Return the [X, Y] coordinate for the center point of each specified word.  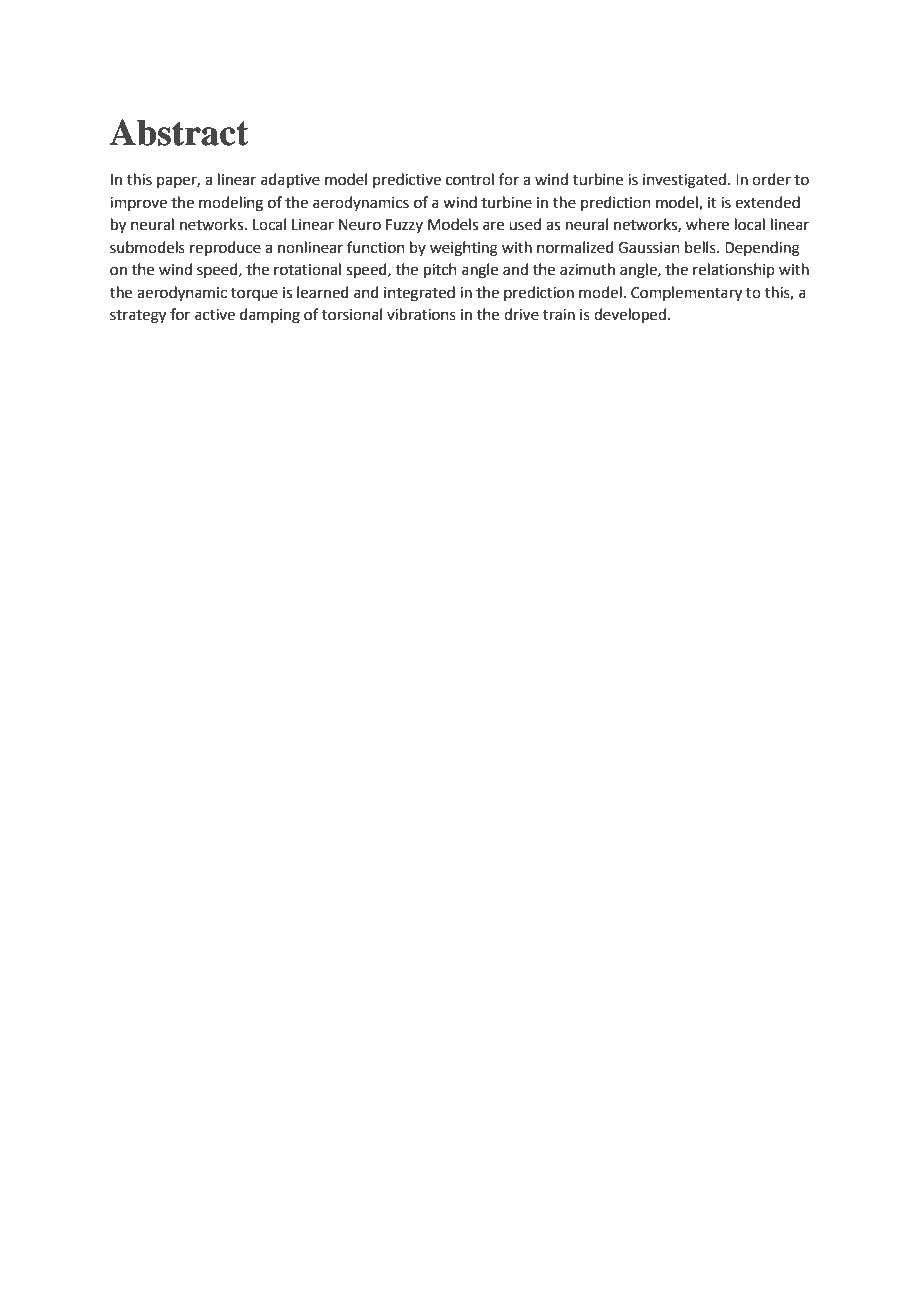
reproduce [225, 248]
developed [630, 315]
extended [767, 202]
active [215, 315]
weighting [464, 249]
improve [138, 204]
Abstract [179, 132]
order [771, 179]
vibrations [421, 314]
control [470, 179]
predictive [407, 180]
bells [701, 247]
